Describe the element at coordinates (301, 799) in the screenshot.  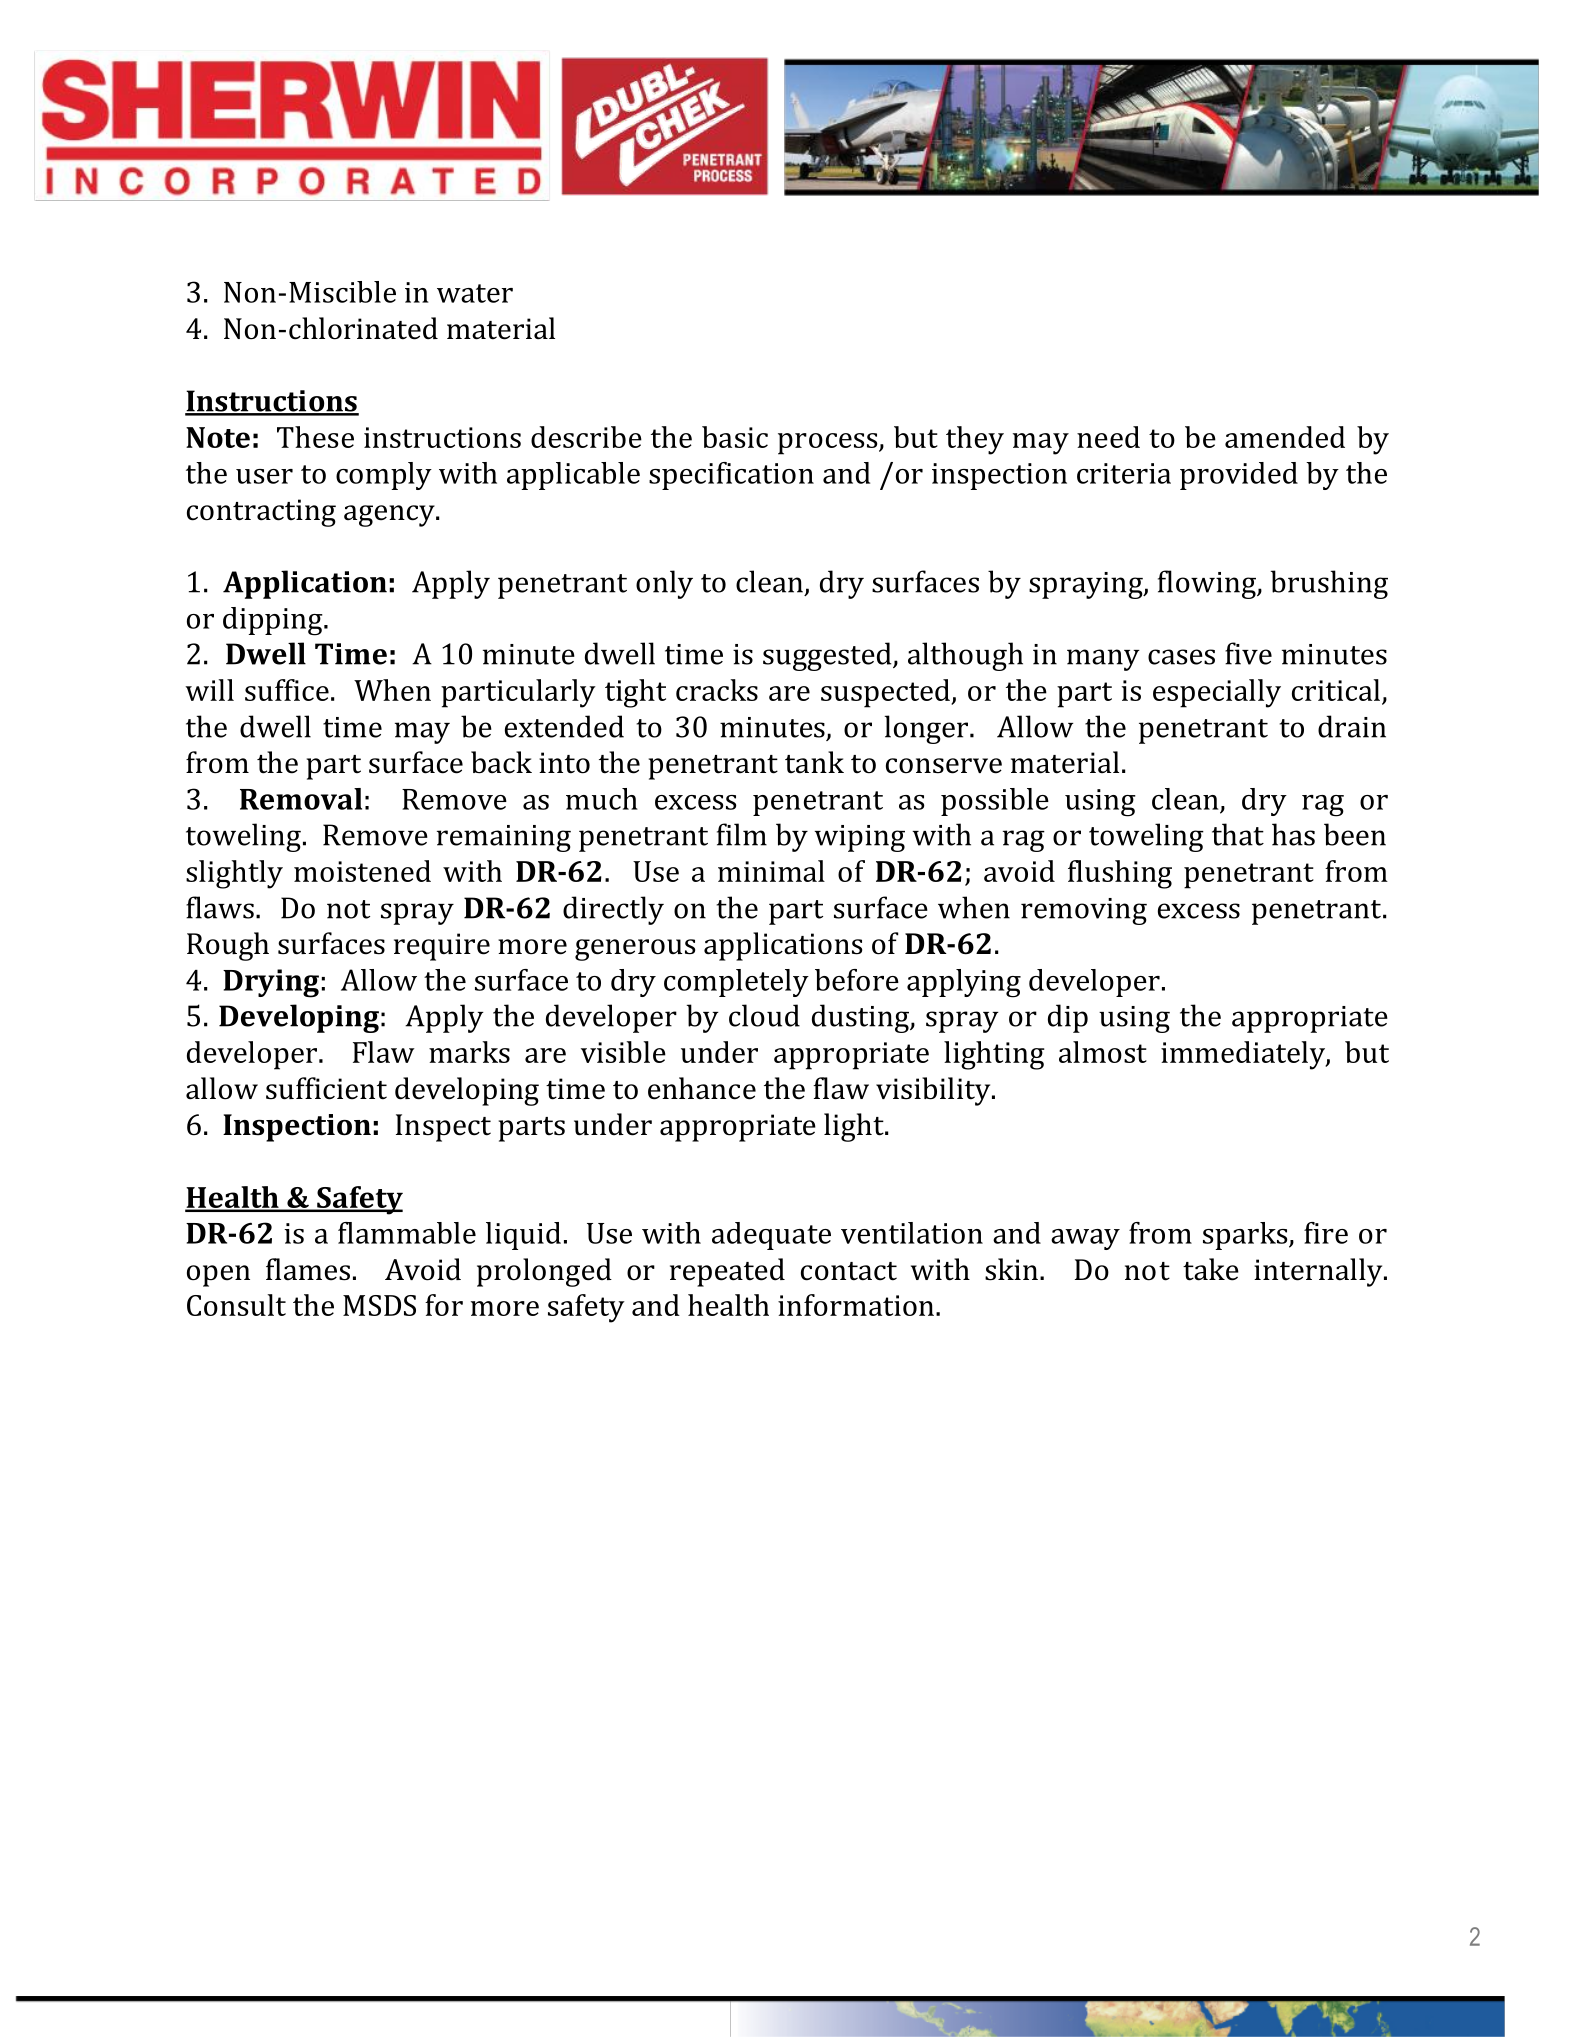
I see `Removal` at that location.
